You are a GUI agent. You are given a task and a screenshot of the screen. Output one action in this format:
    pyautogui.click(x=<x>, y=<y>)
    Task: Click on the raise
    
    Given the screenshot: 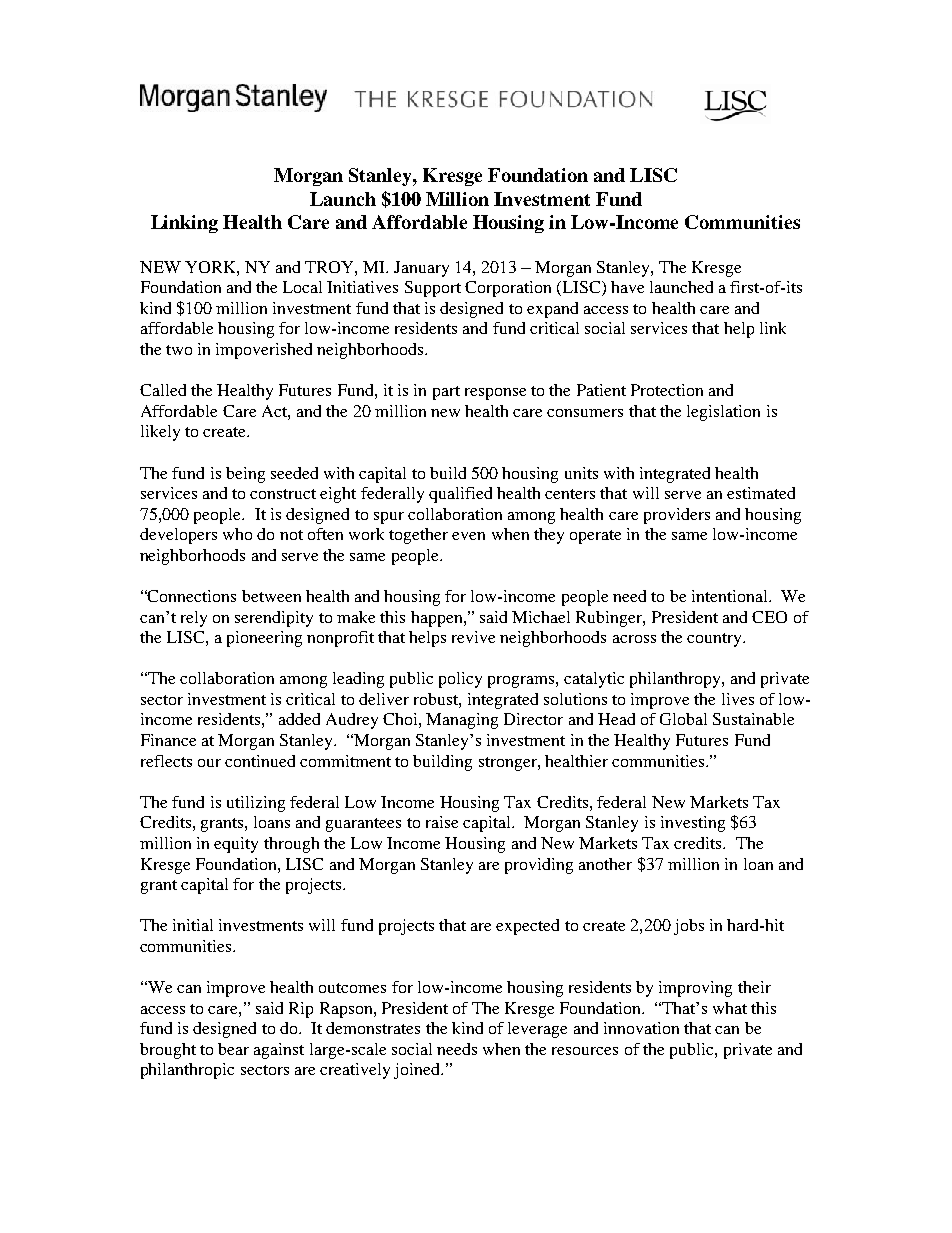 What is the action you would take?
    pyautogui.click(x=442, y=822)
